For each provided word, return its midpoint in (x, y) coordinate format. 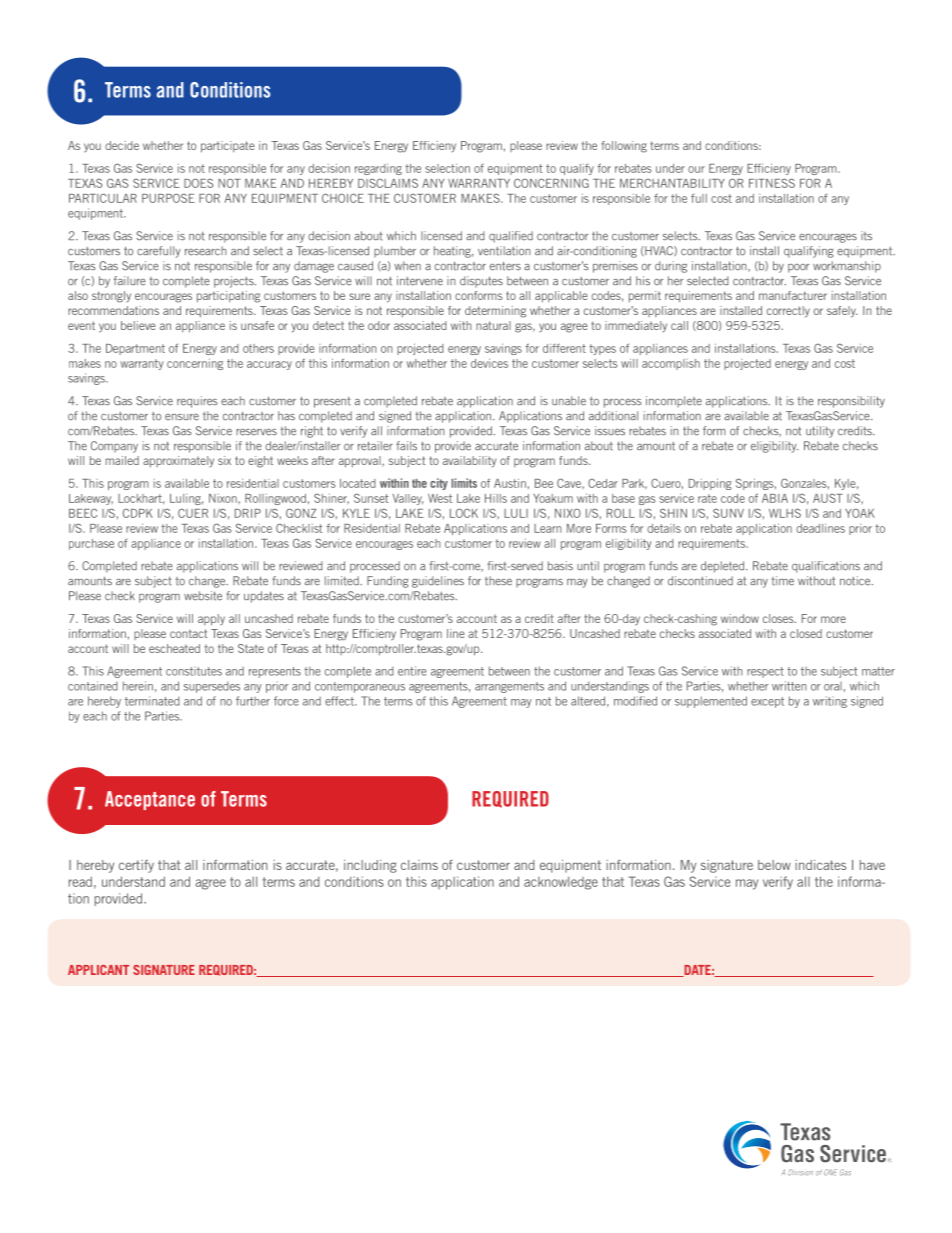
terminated (152, 701)
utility (820, 432)
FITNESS (772, 183)
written (789, 686)
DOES (199, 183)
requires (197, 402)
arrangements (509, 687)
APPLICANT (98, 970)
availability (469, 461)
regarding (378, 169)
